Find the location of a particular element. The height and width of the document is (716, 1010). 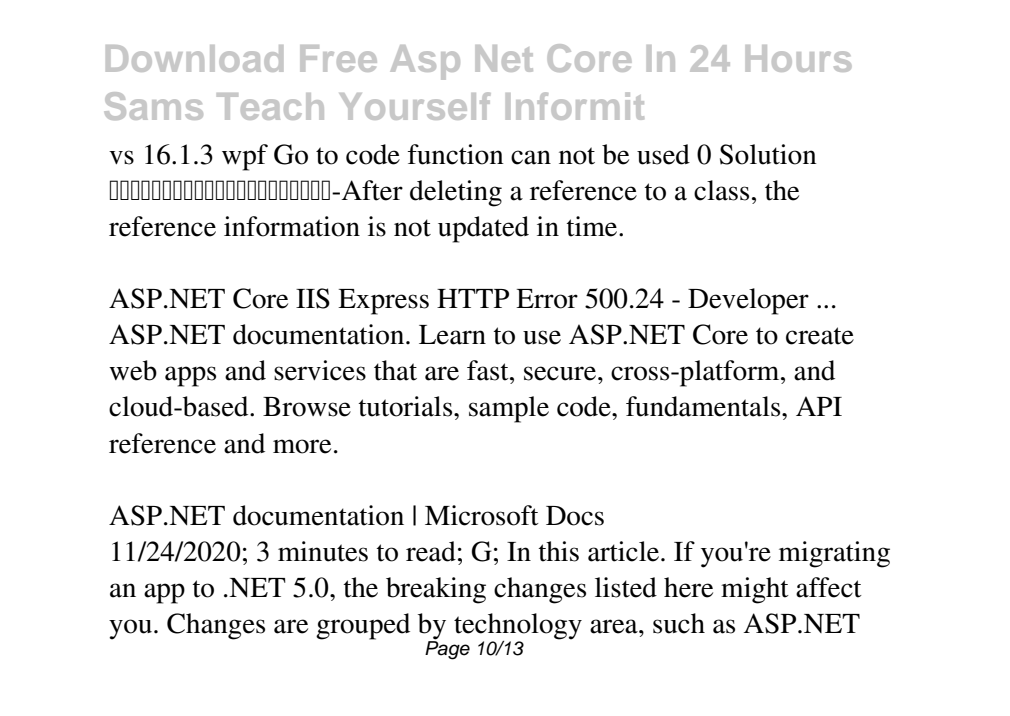

Yourself is located at coordinates (415, 106).
